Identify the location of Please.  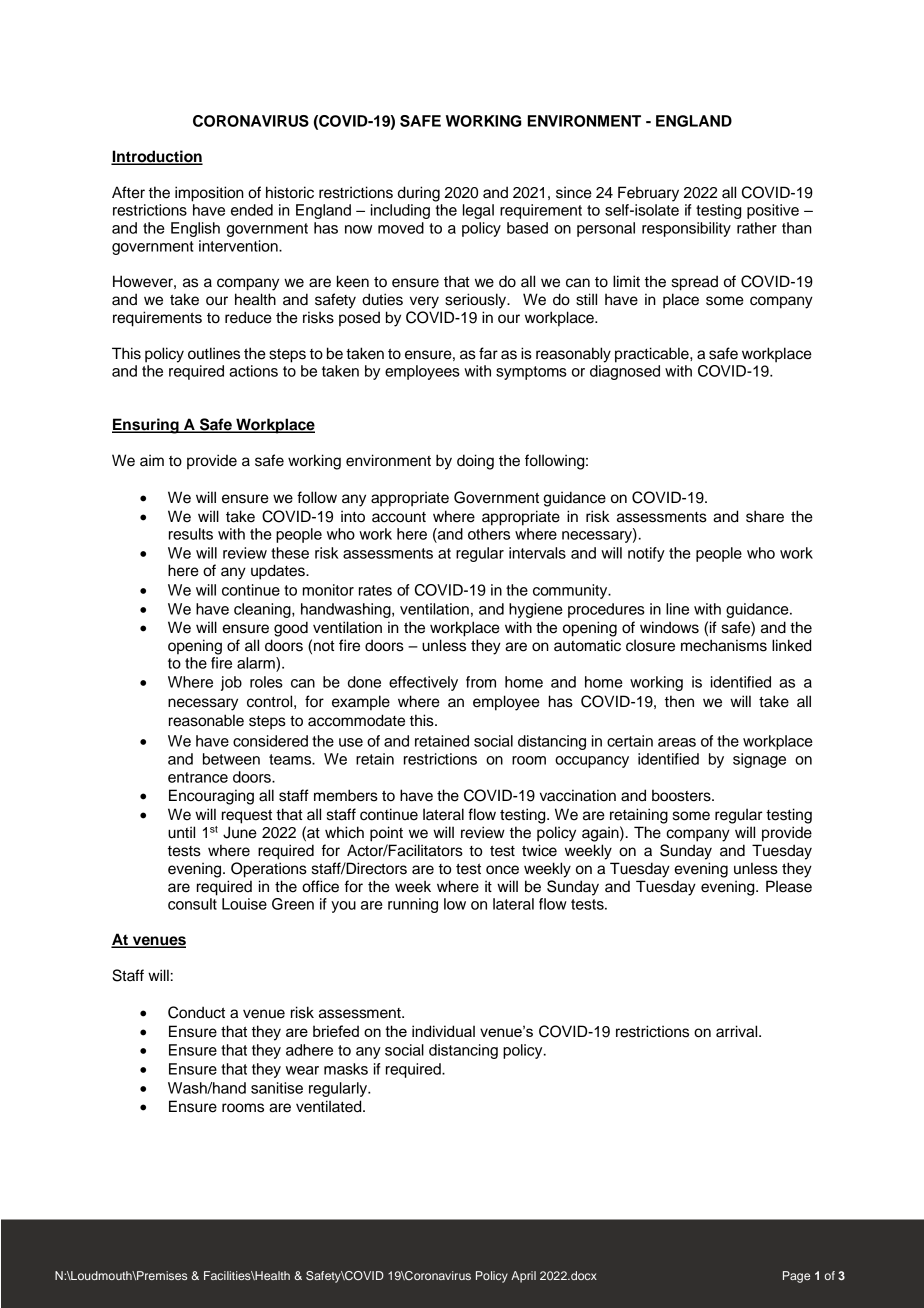
(789, 886).
